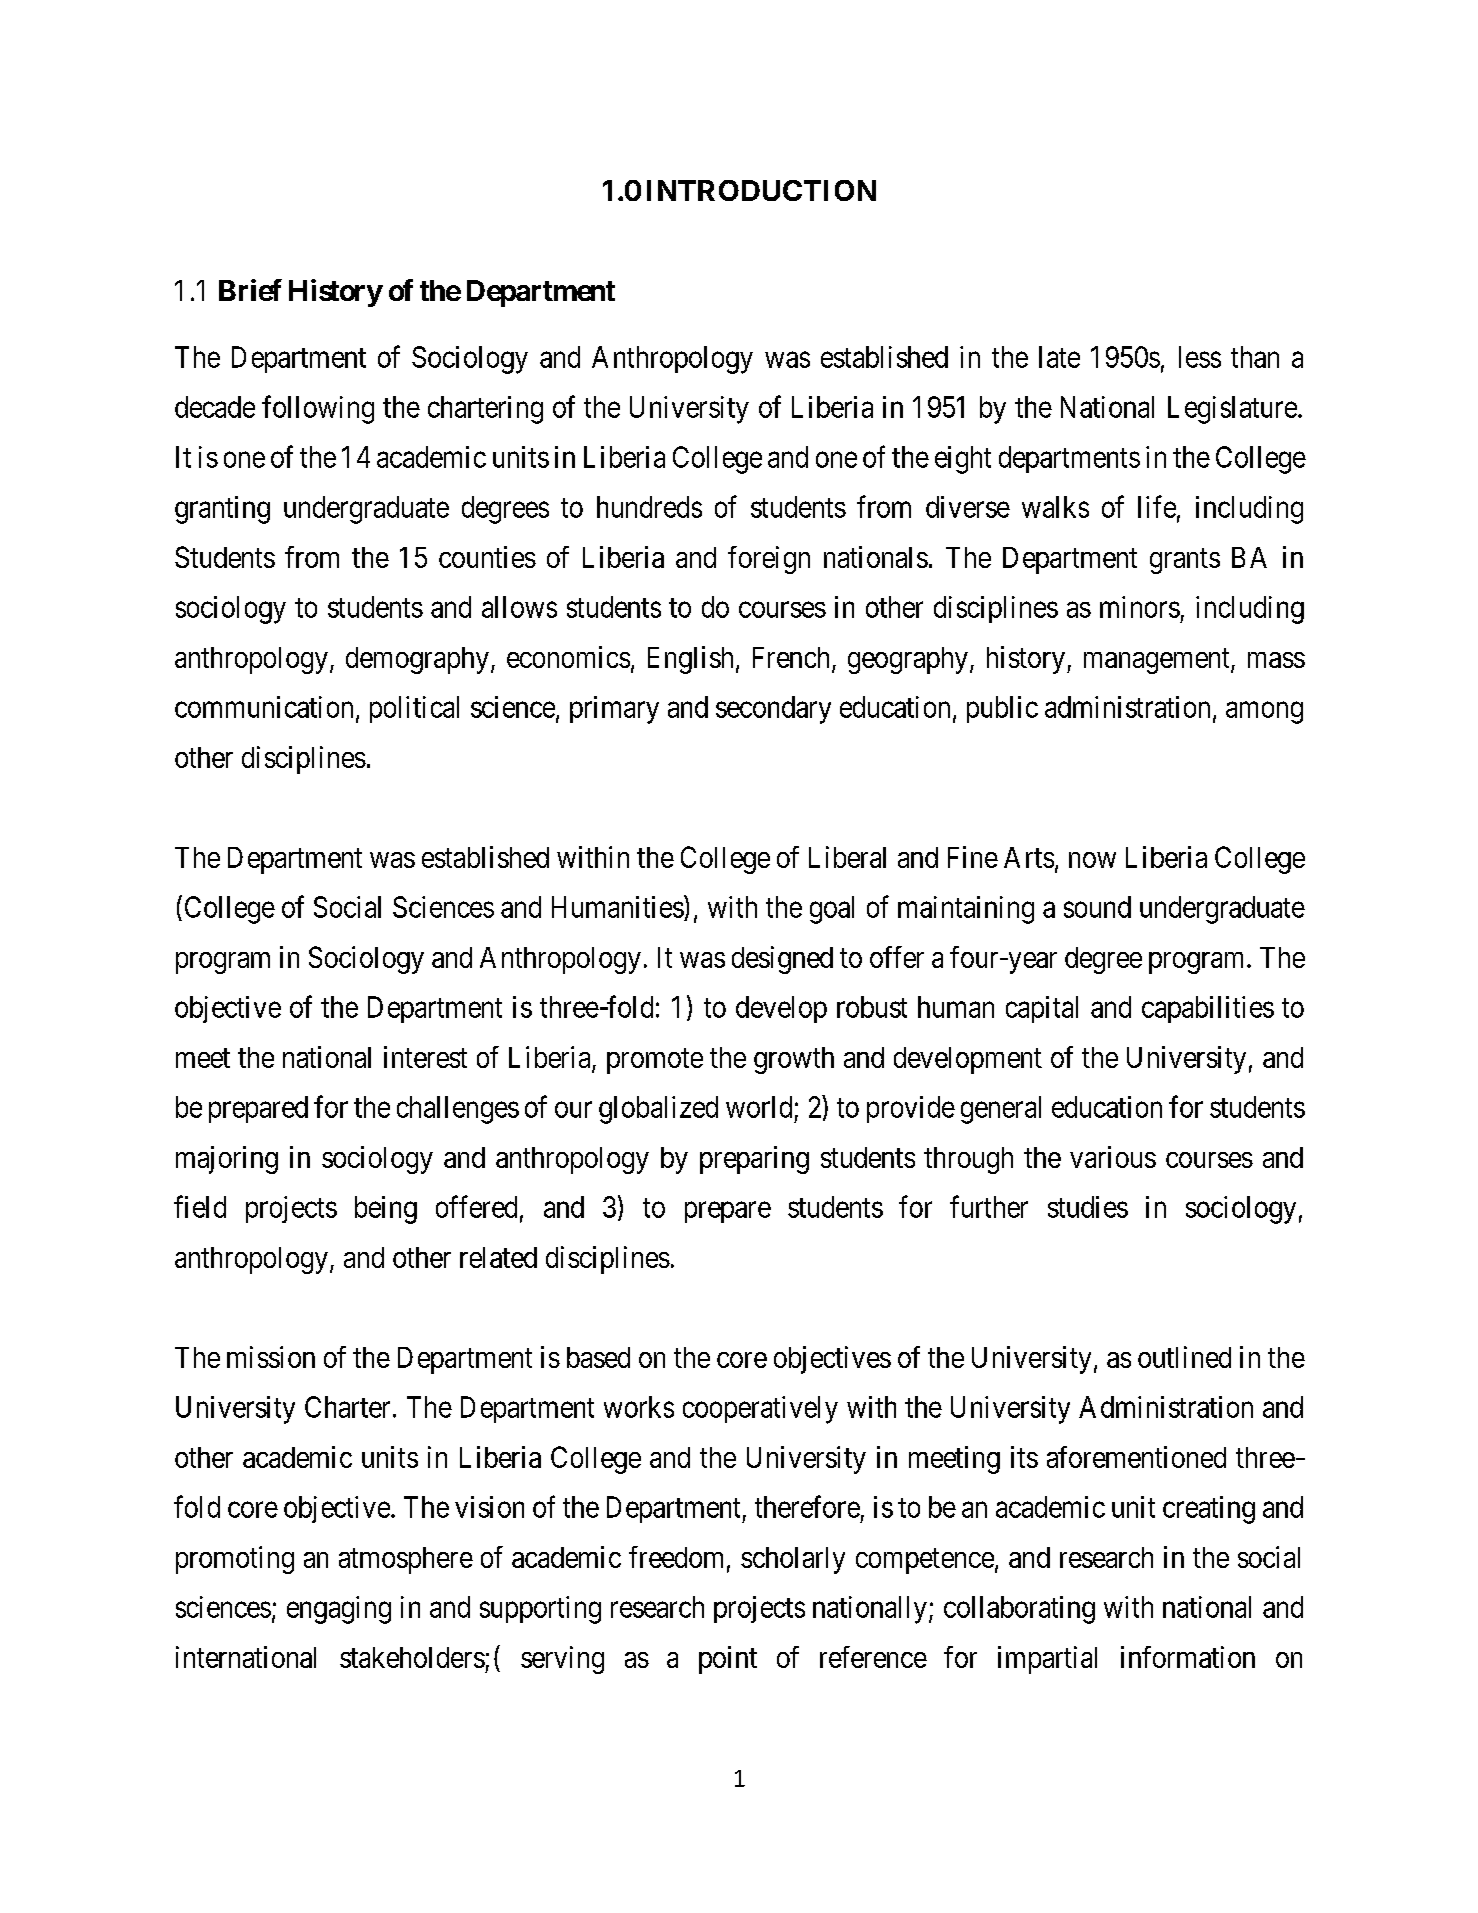  Describe the element at coordinates (250, 290) in the screenshot. I see `Brief` at that location.
